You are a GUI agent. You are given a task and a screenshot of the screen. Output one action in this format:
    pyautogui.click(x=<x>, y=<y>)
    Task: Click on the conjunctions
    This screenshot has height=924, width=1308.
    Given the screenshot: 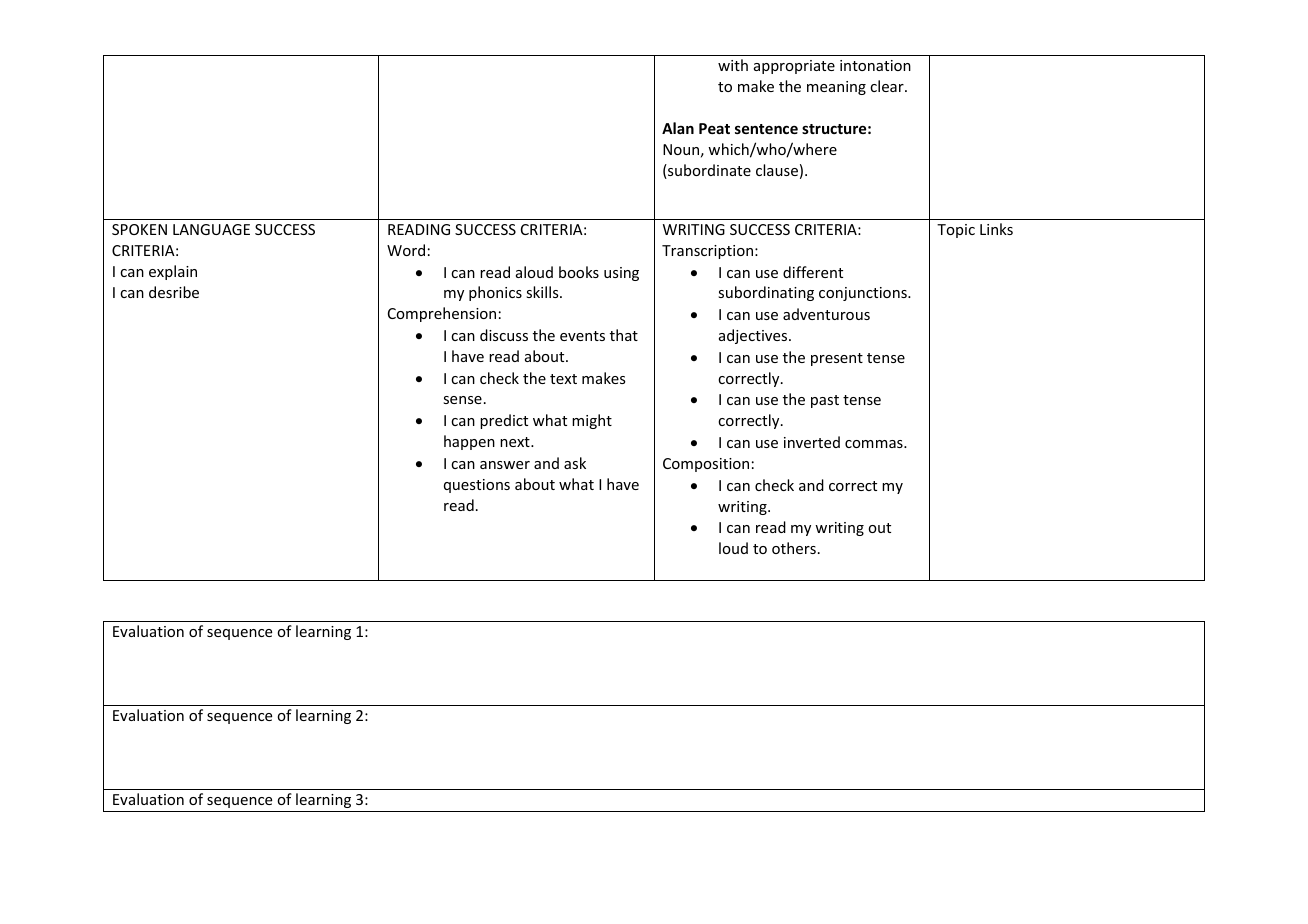 What is the action you would take?
    pyautogui.click(x=864, y=294)
